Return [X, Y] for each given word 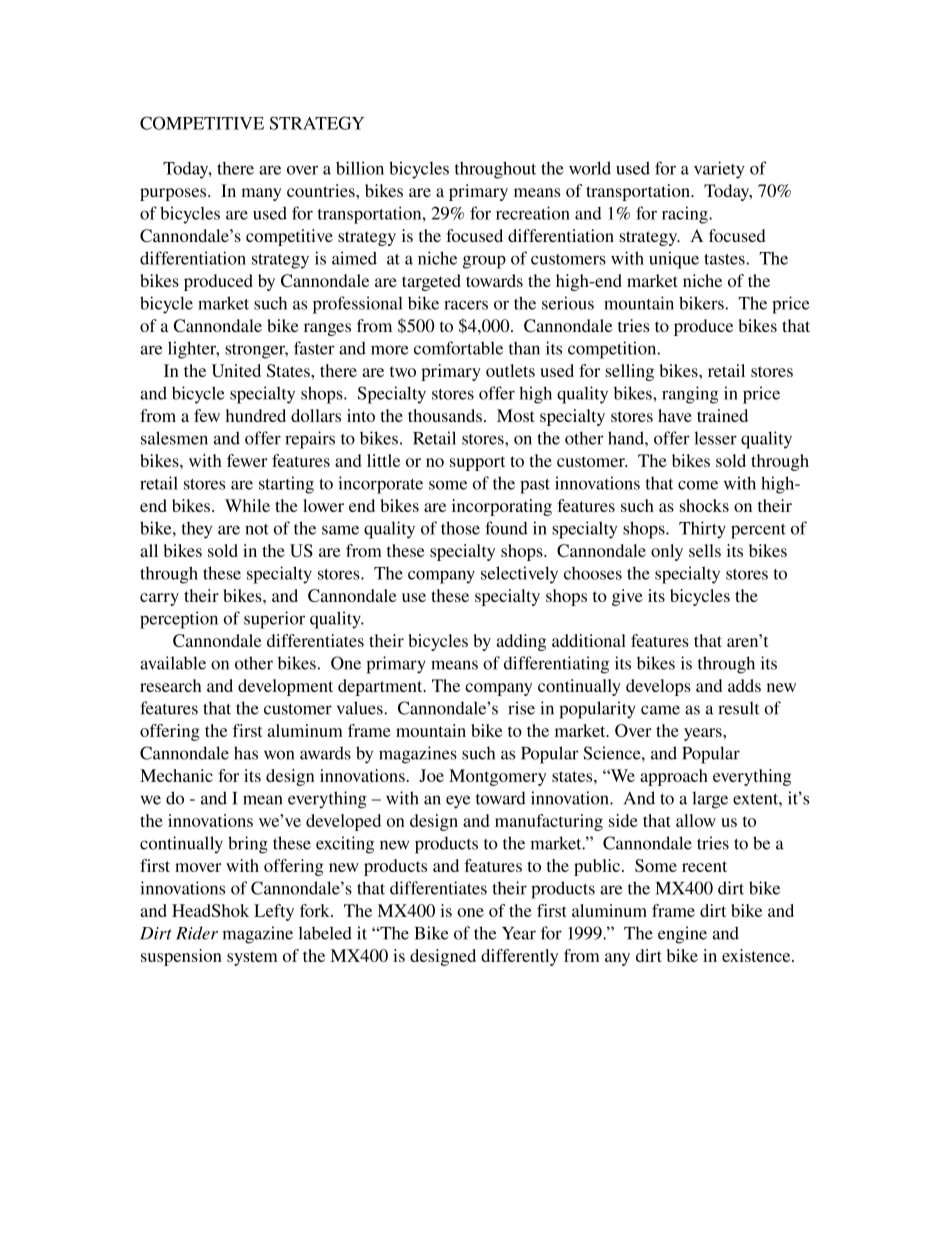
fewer [247, 460]
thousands [445, 415]
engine [682, 935]
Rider [197, 933]
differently [519, 957]
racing [686, 215]
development [285, 687]
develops [658, 687]
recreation [533, 213]
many [262, 194]
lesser [715, 438]
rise [521, 708]
